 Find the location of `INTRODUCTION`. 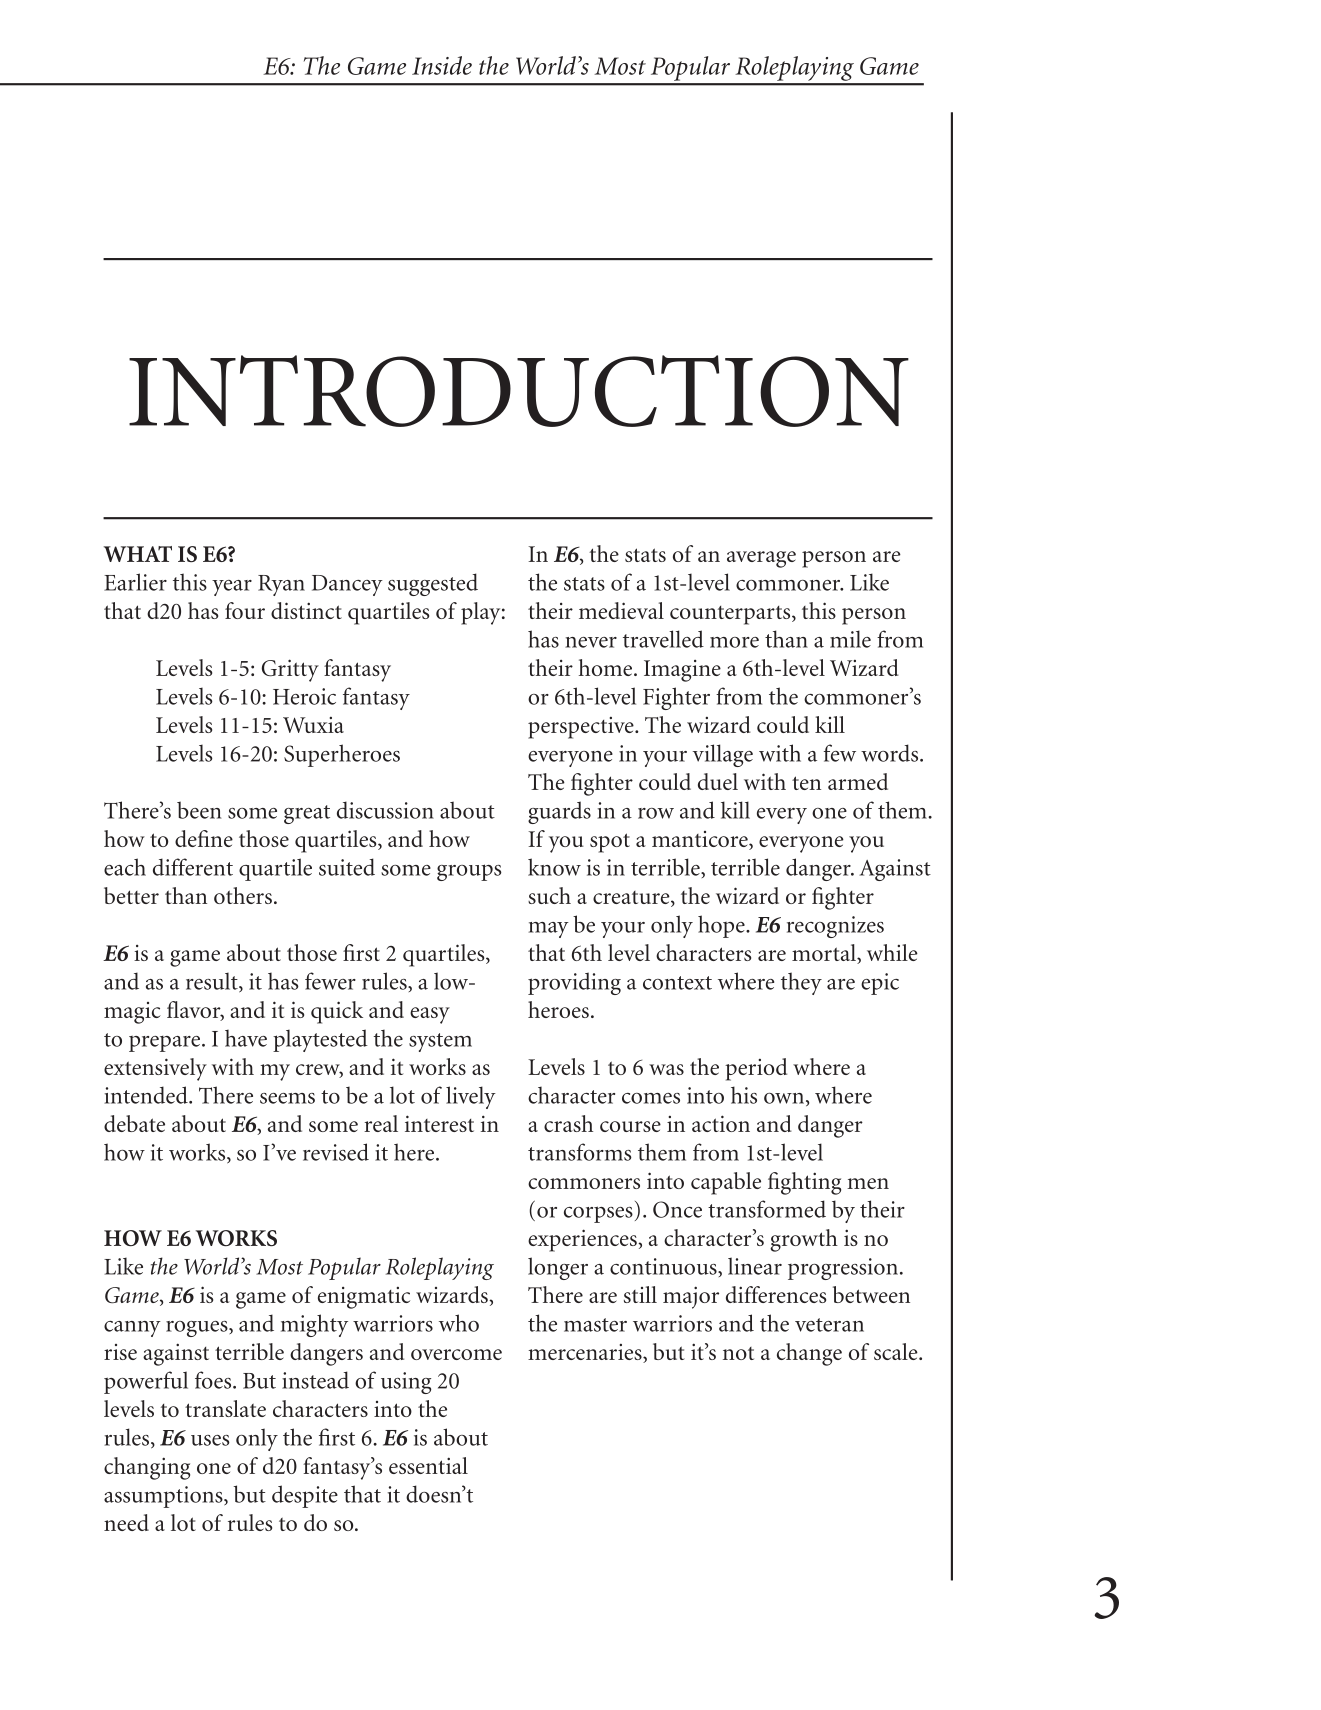

INTRODUCTION is located at coordinates (519, 391).
